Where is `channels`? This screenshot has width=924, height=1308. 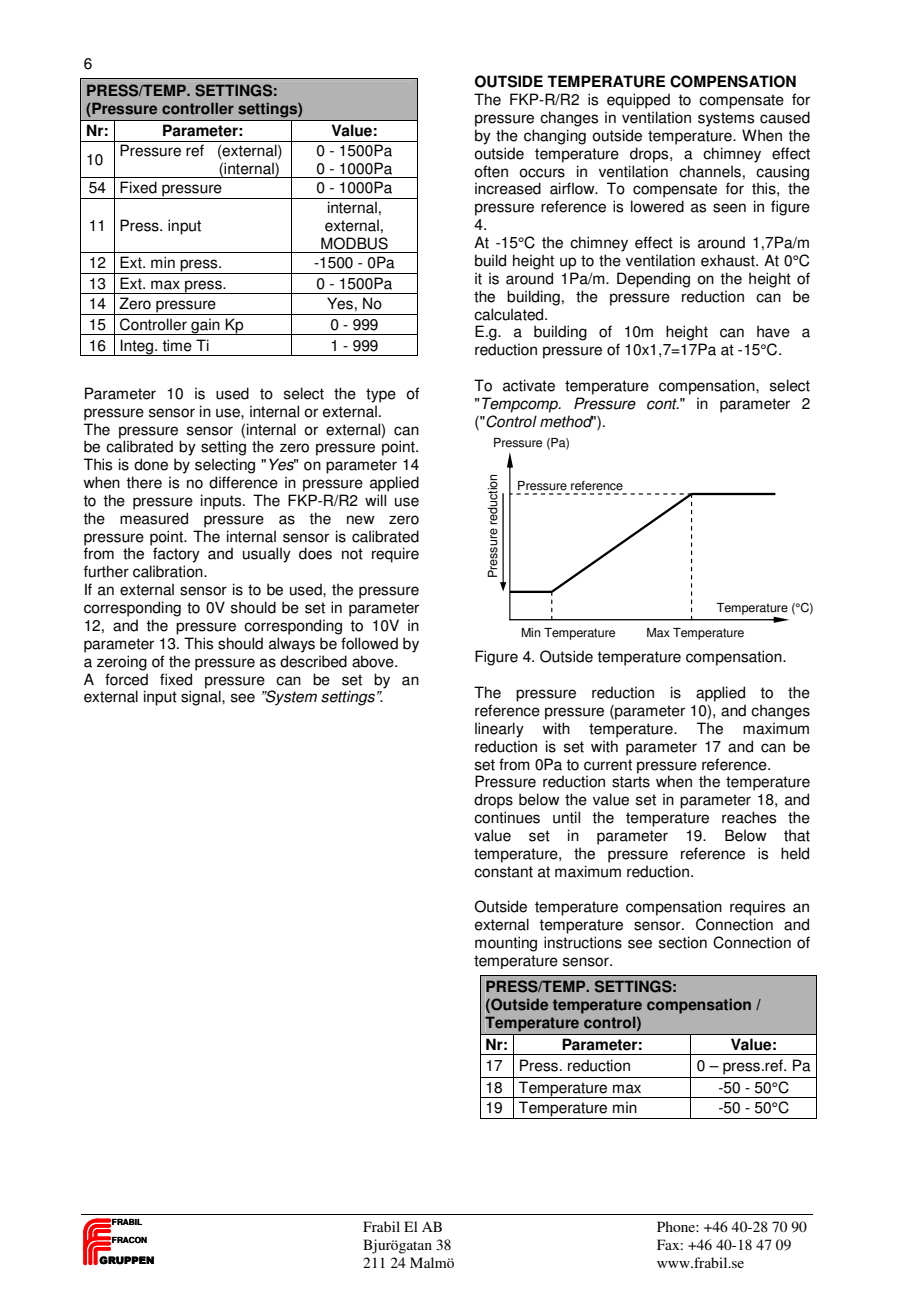 channels is located at coordinates (710, 171).
